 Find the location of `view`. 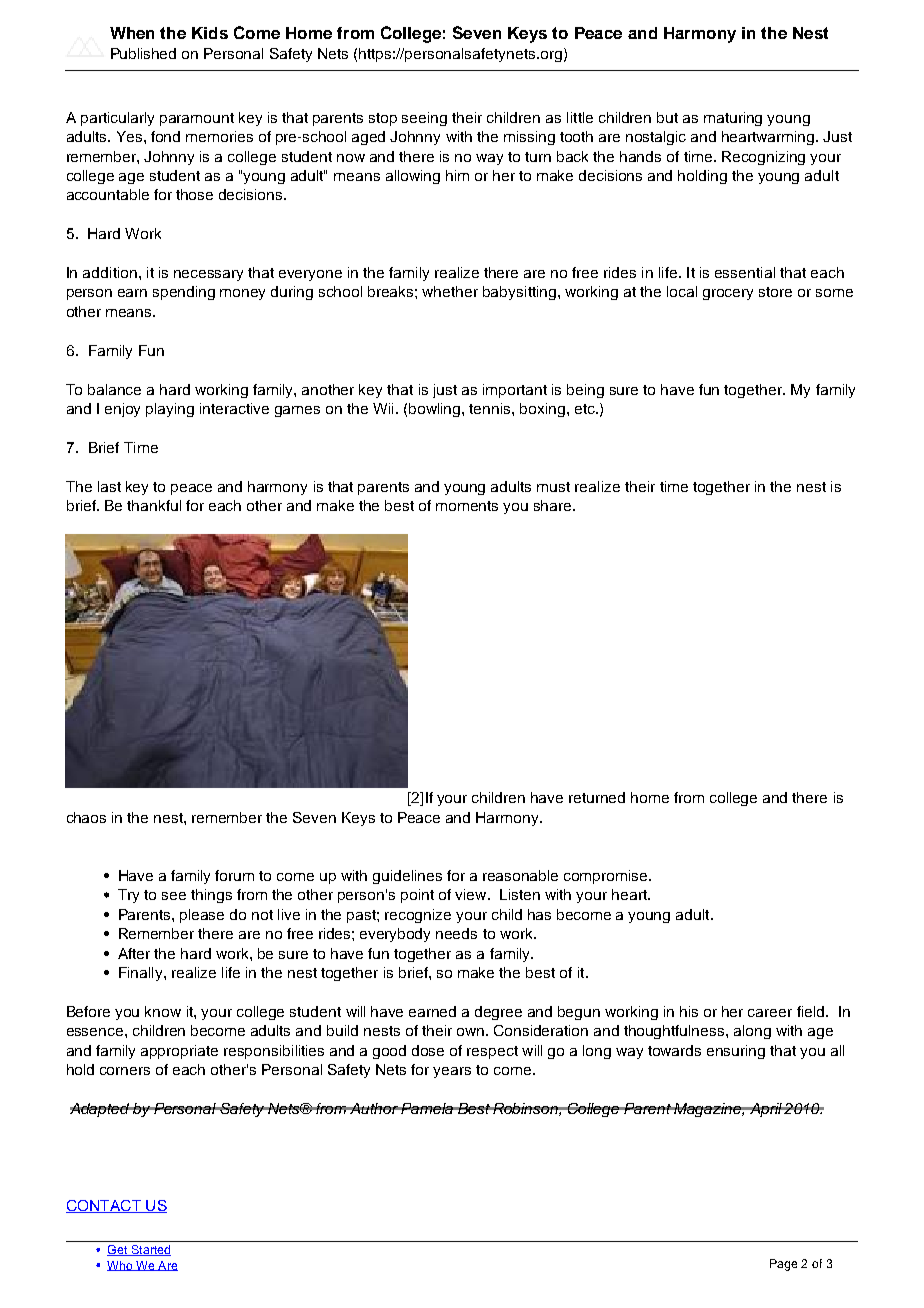

view is located at coordinates (472, 894).
